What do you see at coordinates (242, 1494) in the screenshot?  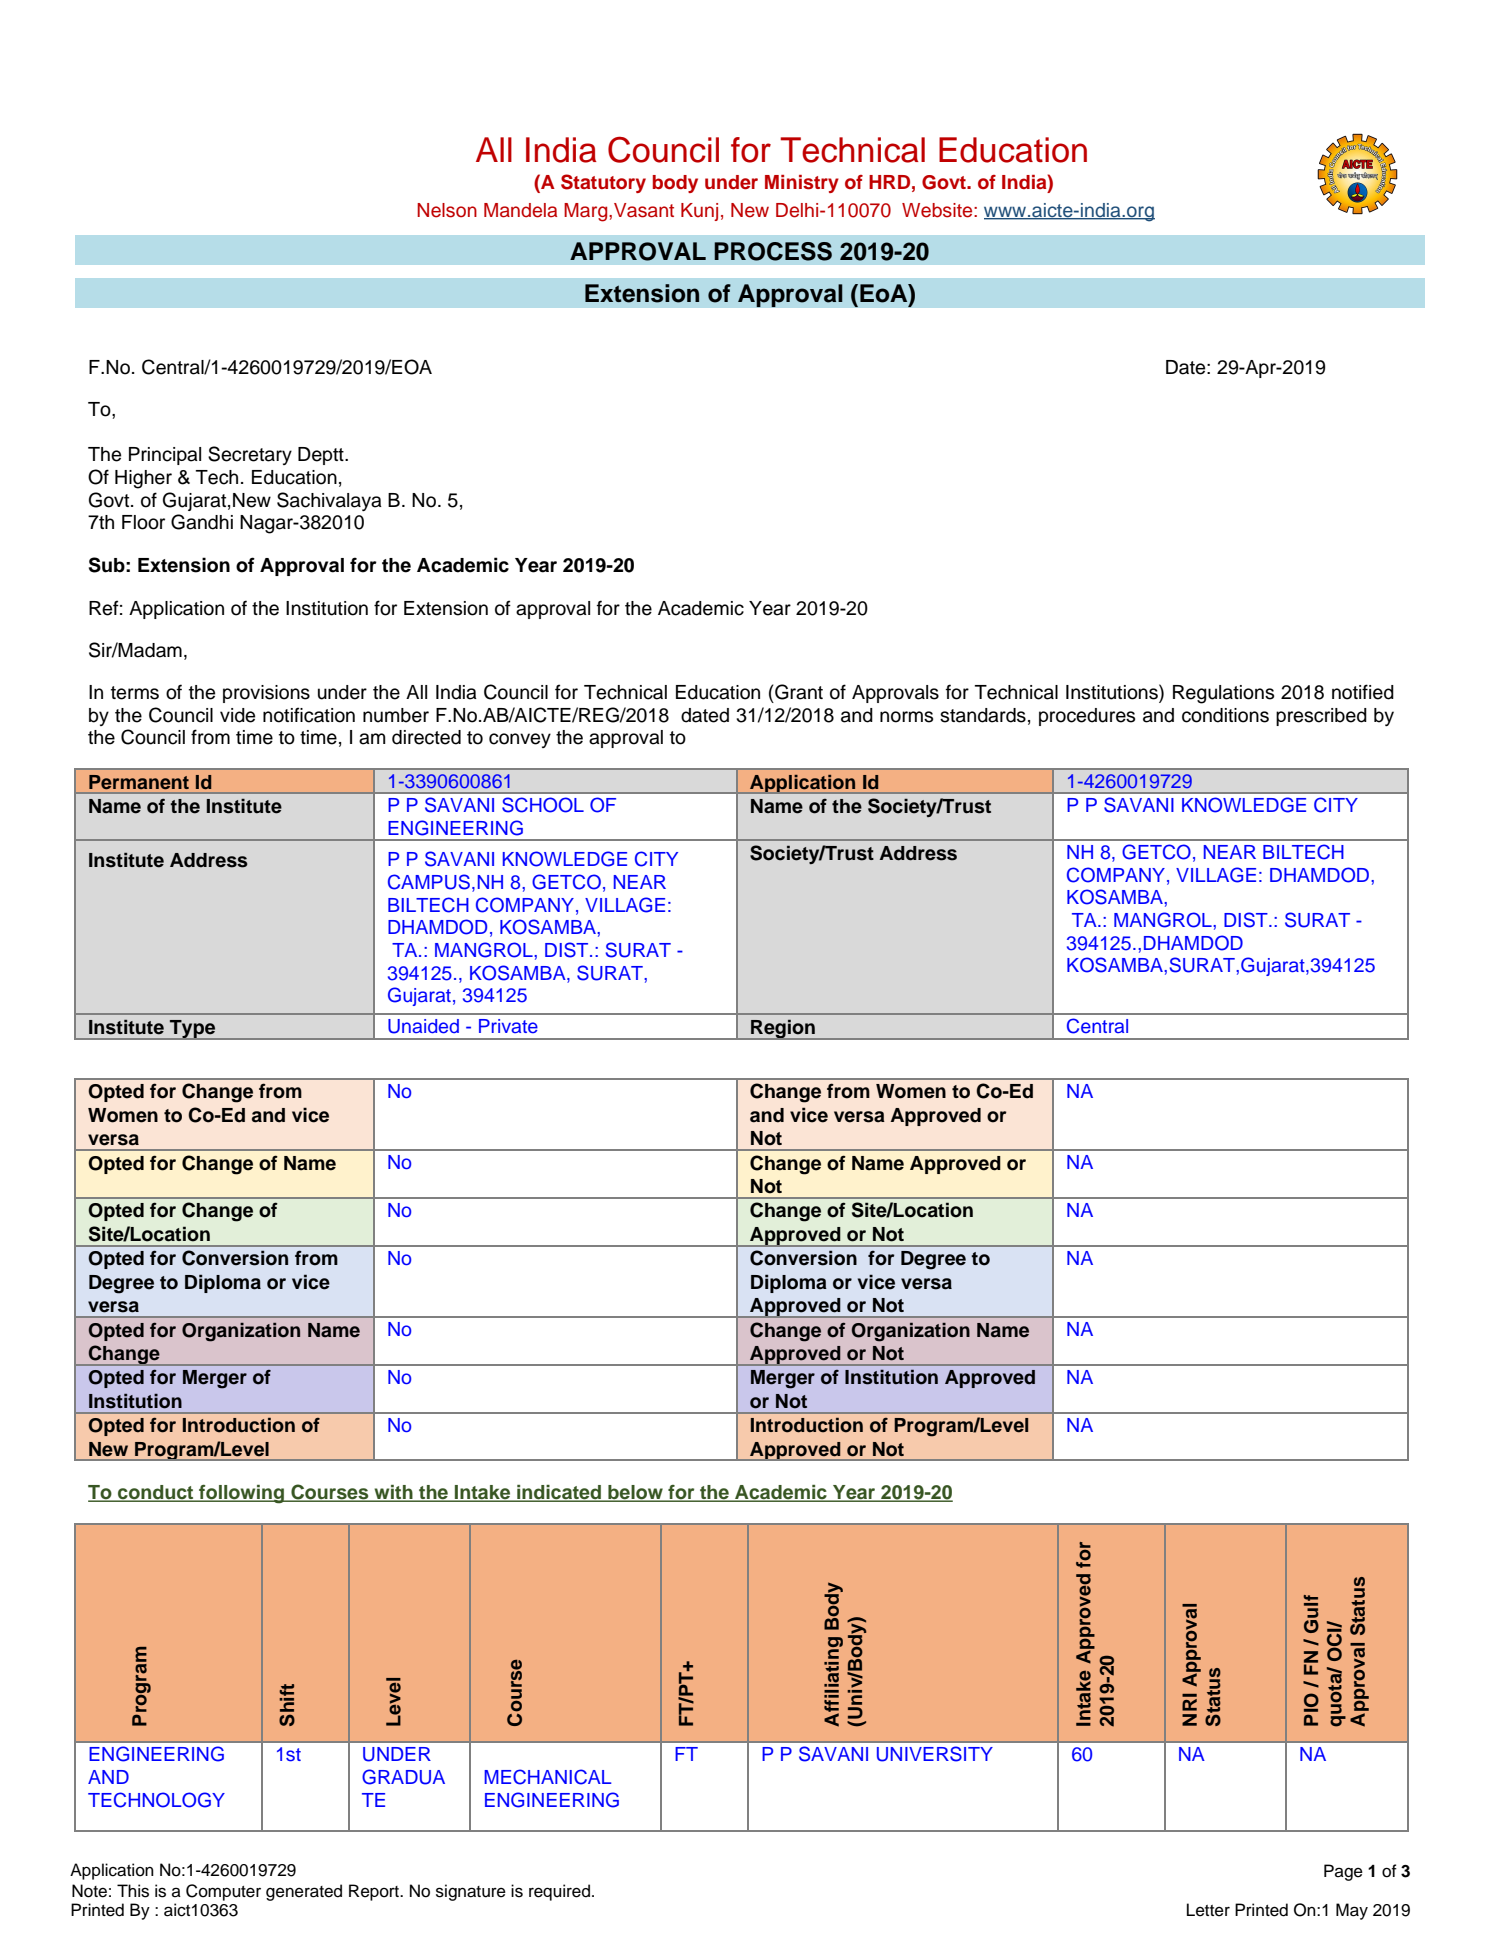 I see `following` at bounding box center [242, 1494].
